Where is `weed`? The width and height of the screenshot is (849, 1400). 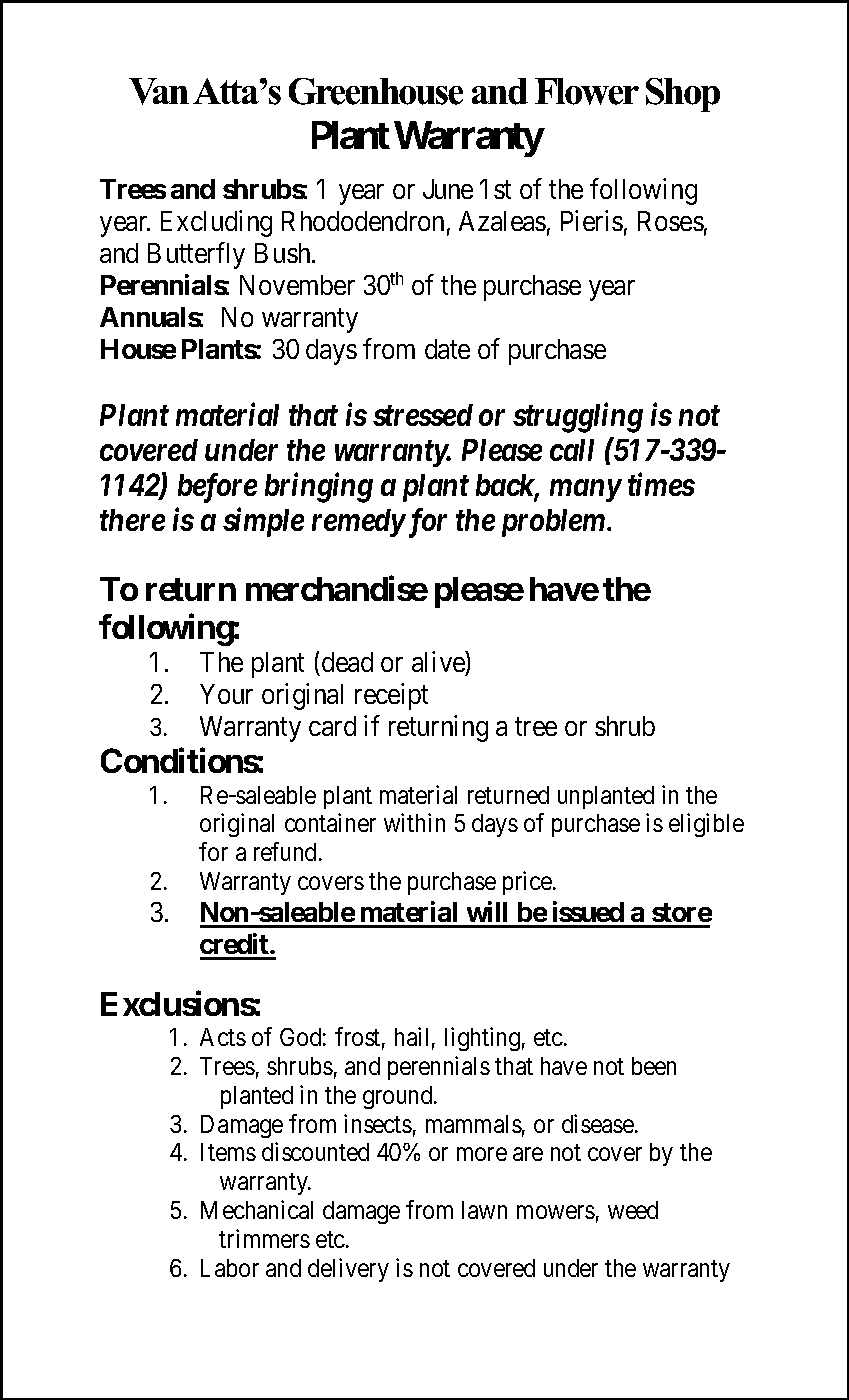 weed is located at coordinates (633, 1210).
